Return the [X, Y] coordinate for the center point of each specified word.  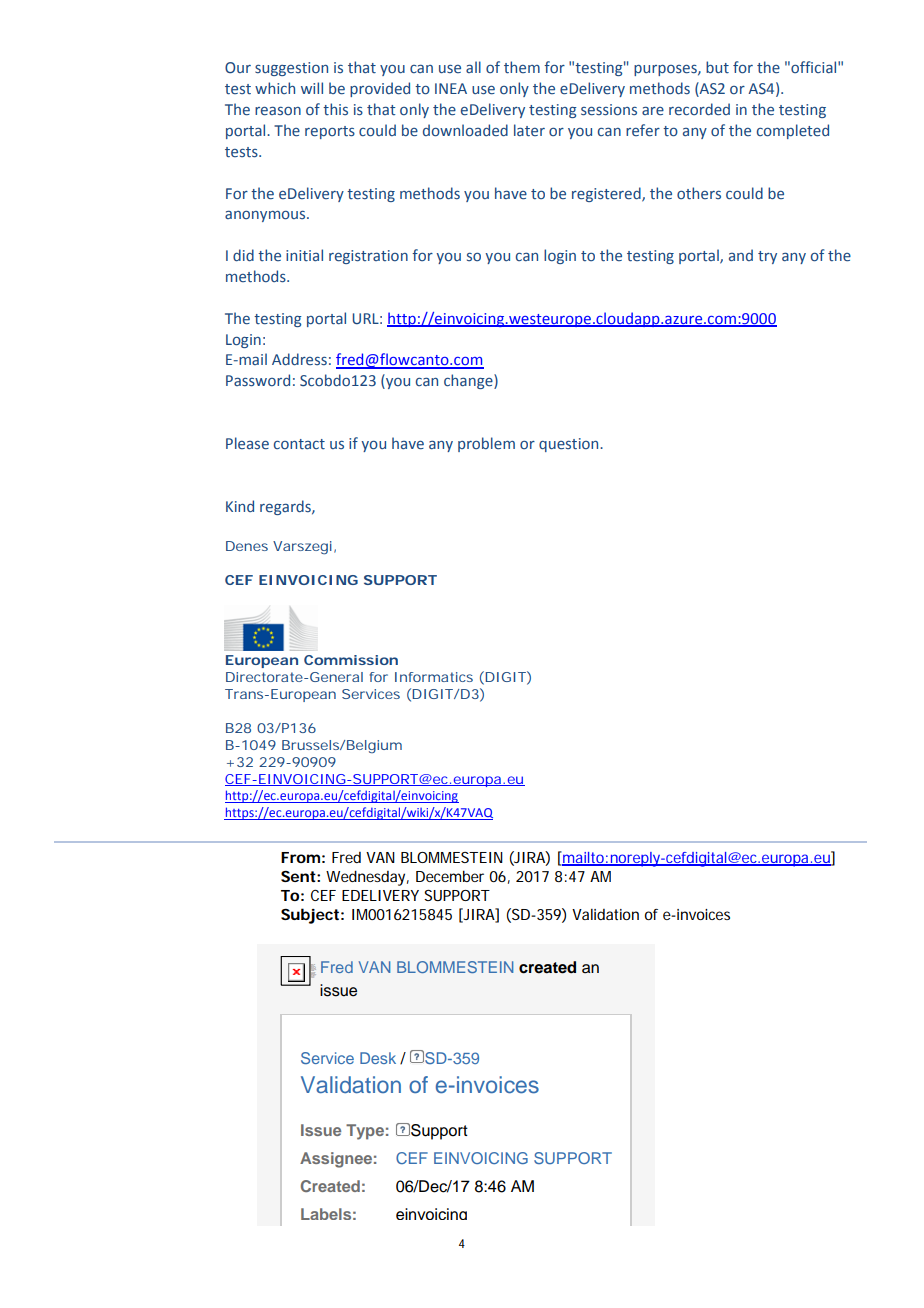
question [570, 445]
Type [365, 1132]
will [312, 88]
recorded [699, 109]
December [450, 876]
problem [486, 444]
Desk [378, 1058]
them [522, 67]
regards [286, 507]
